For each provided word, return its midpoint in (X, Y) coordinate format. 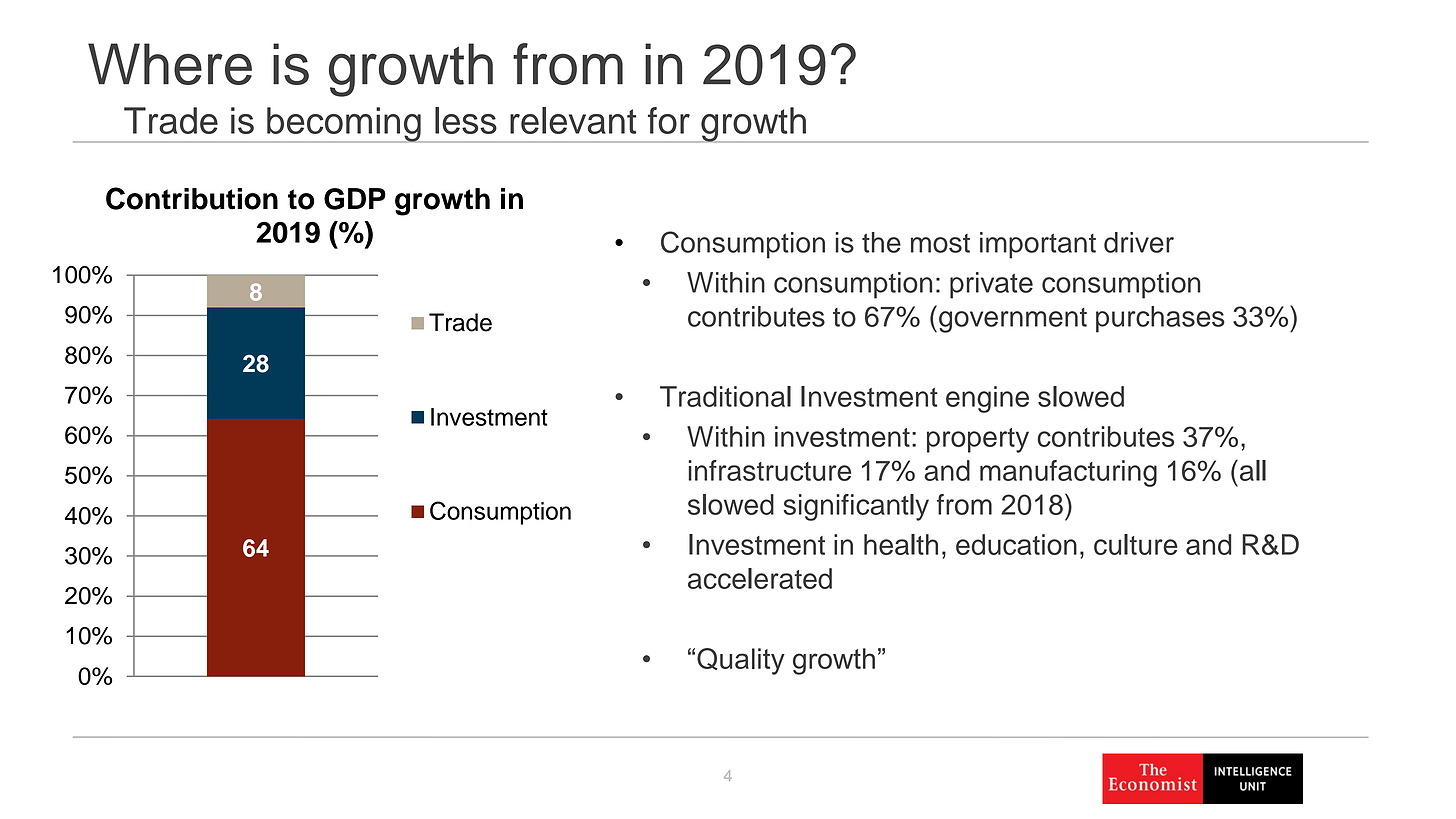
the (881, 242)
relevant (573, 120)
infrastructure (769, 470)
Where (170, 64)
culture (1135, 544)
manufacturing (1068, 473)
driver (1139, 242)
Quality (741, 661)
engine (987, 399)
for (669, 120)
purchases (1160, 319)
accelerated (760, 578)
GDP (355, 199)
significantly (856, 507)
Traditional (725, 396)
